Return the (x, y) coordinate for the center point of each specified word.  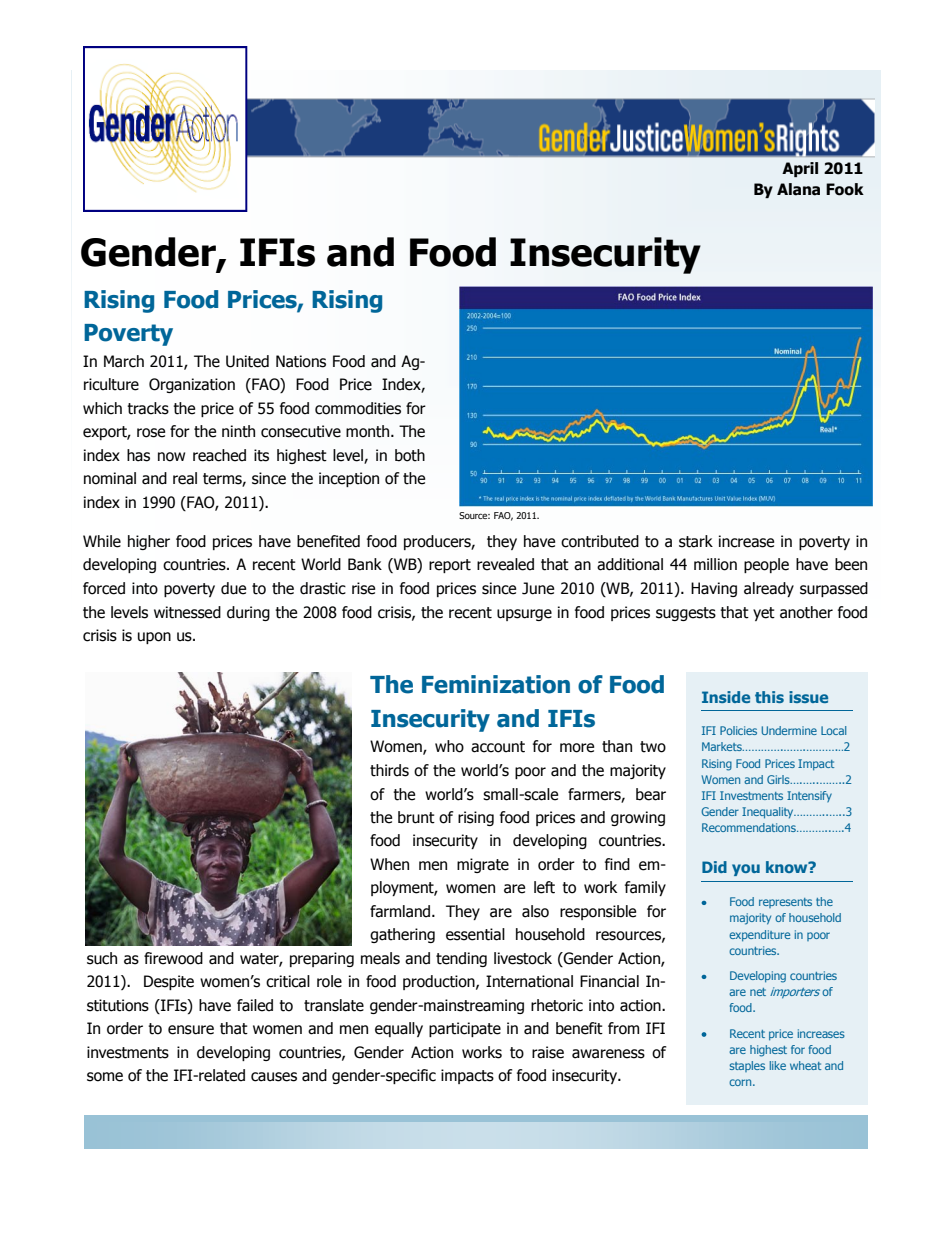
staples (747, 1066)
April (800, 169)
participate (465, 1029)
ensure (191, 1030)
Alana (798, 189)
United (247, 361)
